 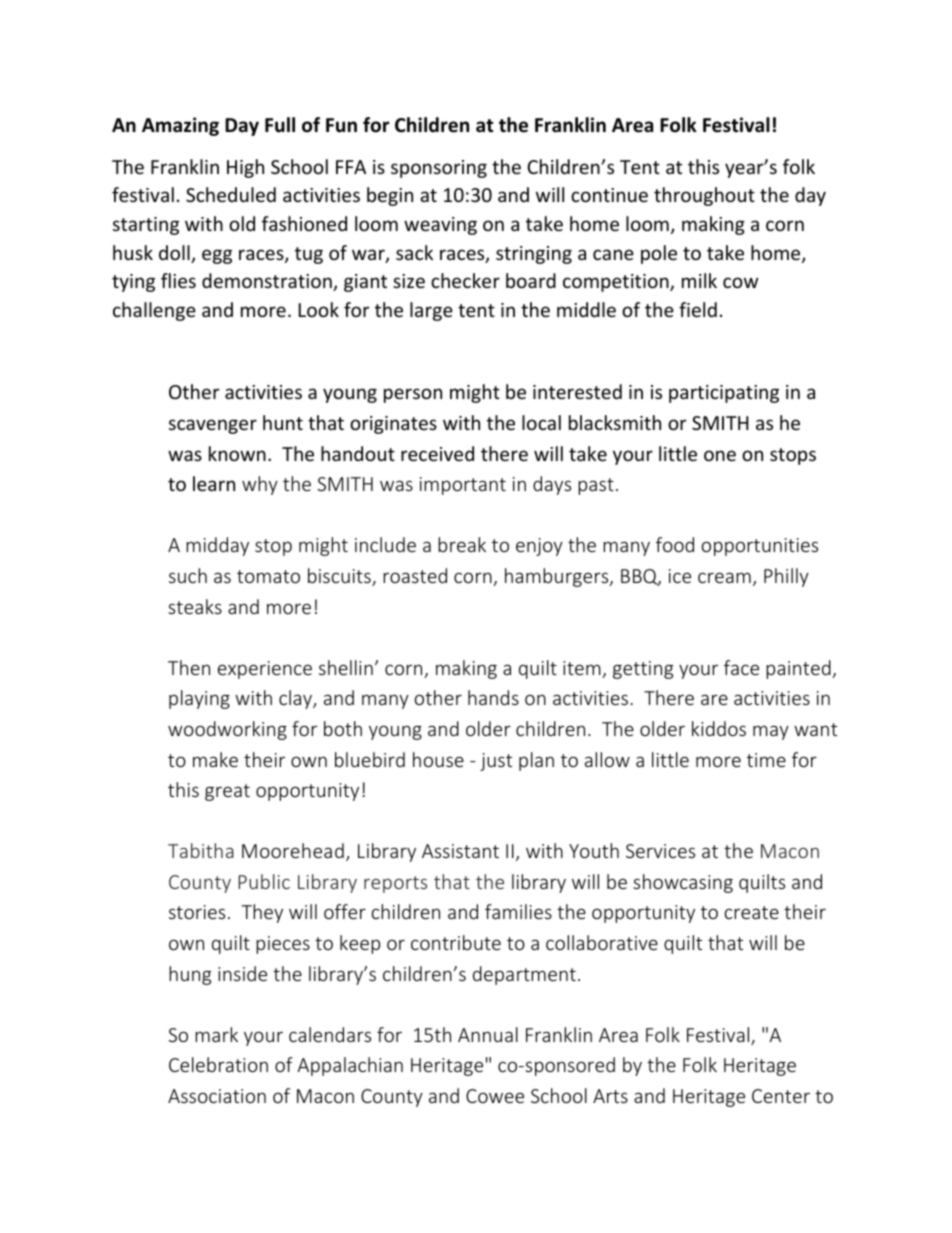 I want to click on roasted, so click(x=415, y=575).
